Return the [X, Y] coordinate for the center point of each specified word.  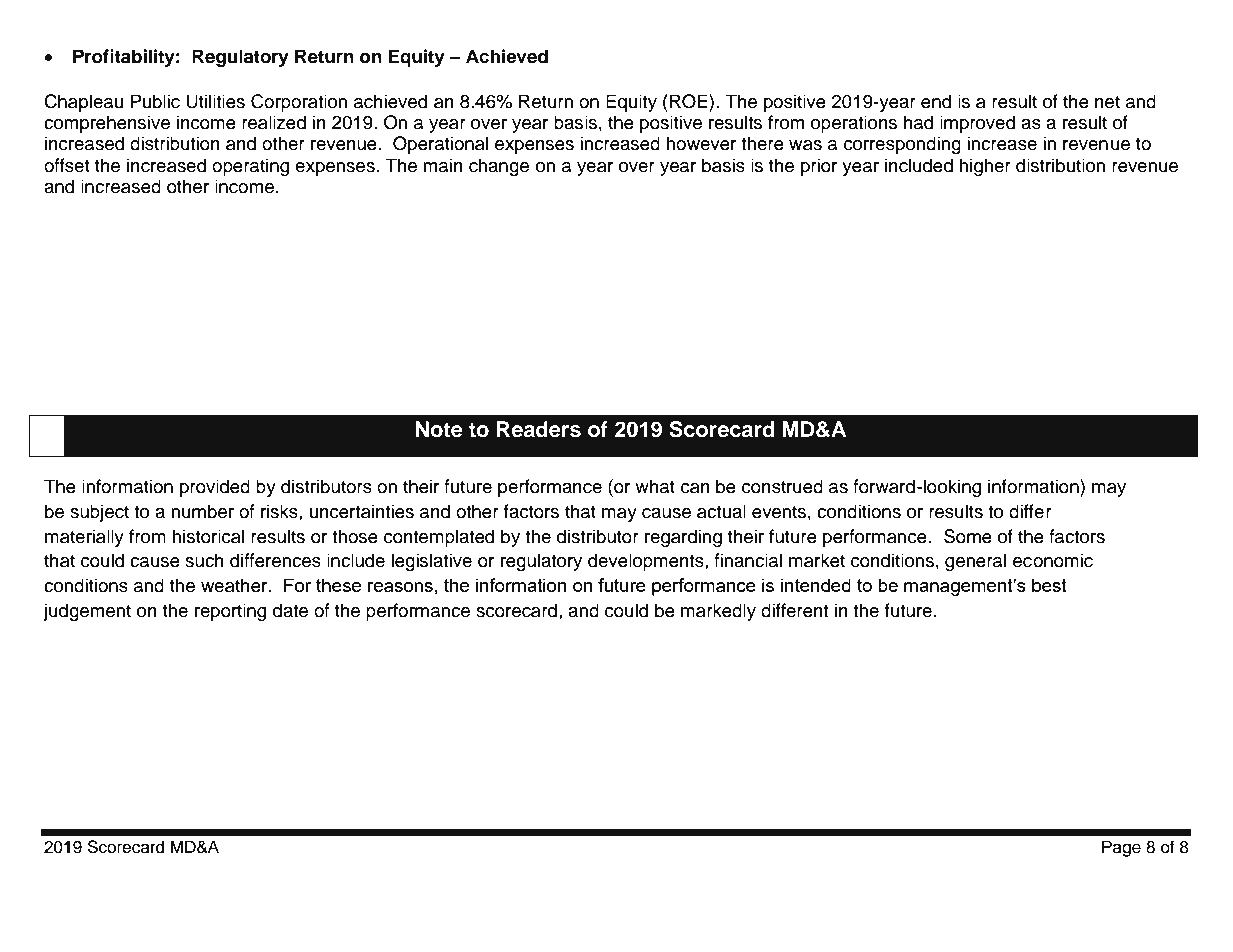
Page [1121, 848]
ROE [690, 101]
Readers [539, 429]
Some [968, 536]
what [655, 486]
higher [985, 167]
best [1049, 585]
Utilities [215, 101]
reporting [230, 612]
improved [977, 124]
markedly [718, 612]
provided [215, 488]
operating [250, 167]
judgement [87, 612]
